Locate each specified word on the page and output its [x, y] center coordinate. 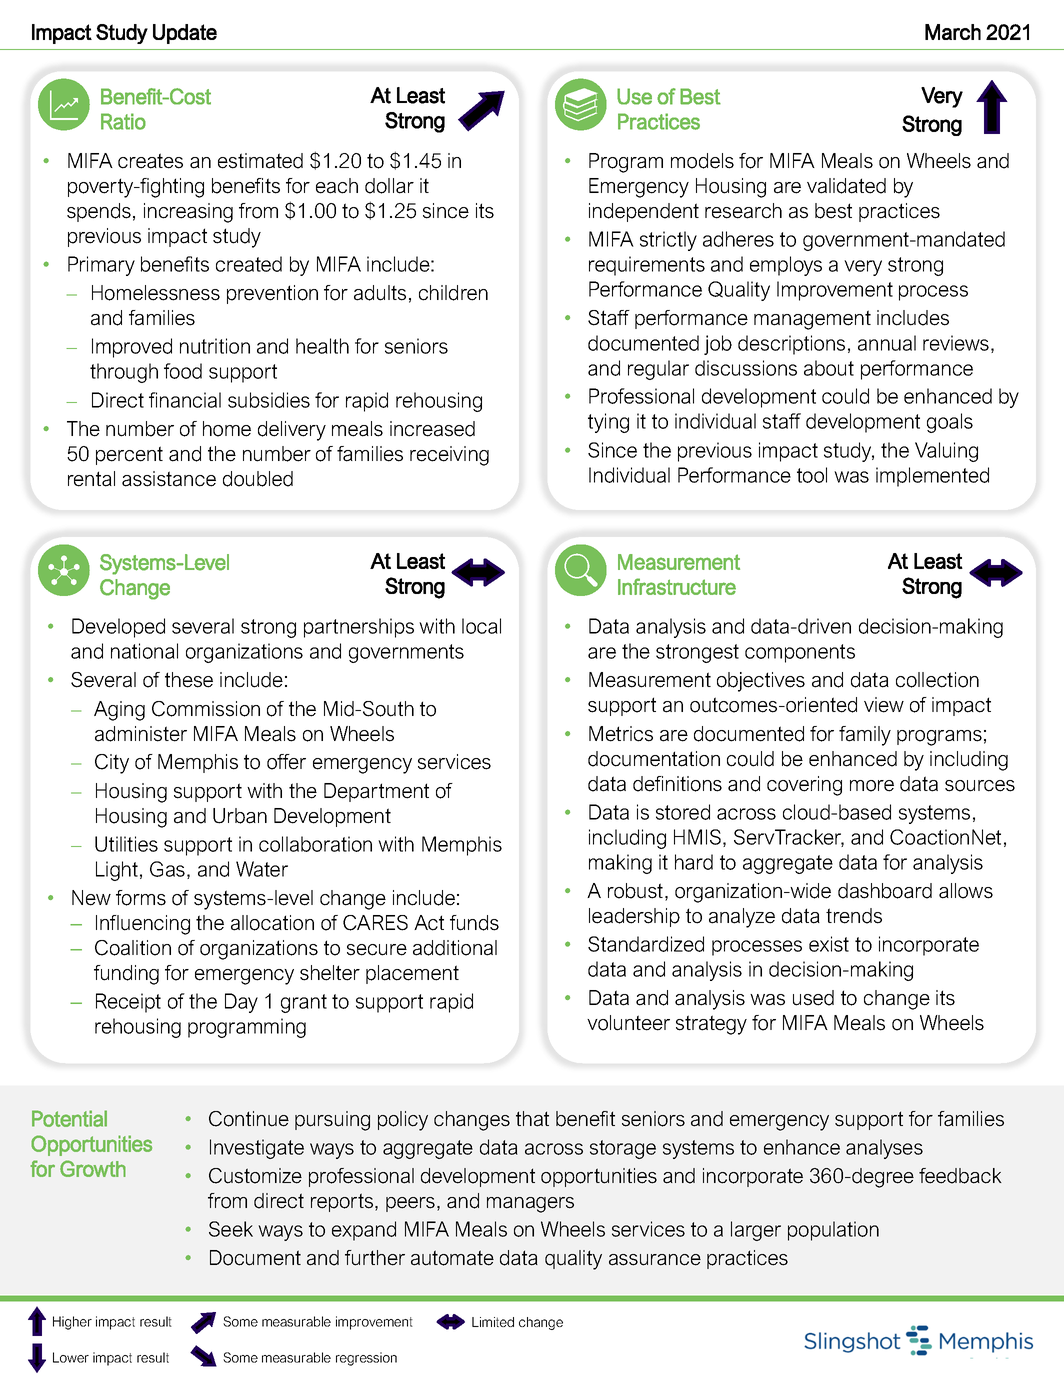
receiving [449, 456]
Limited [493, 1322]
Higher [72, 1323]
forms [141, 898]
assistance [169, 479]
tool [812, 475]
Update [185, 34]
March [953, 32]
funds [474, 923]
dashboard [885, 891]
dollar [389, 186]
